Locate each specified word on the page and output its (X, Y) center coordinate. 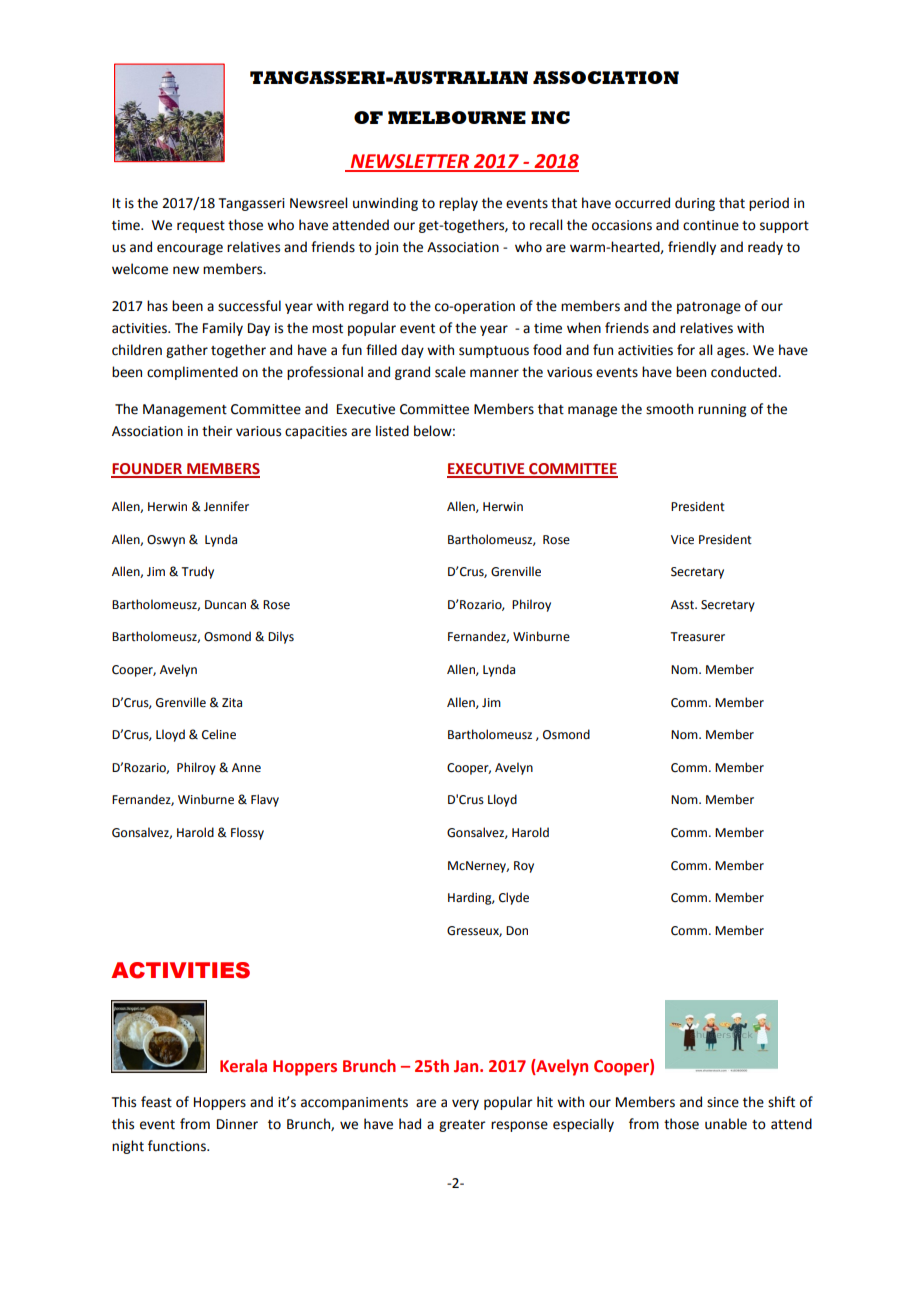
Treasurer (697, 637)
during (695, 204)
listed (392, 431)
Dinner (237, 1124)
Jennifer (226, 506)
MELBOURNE (457, 117)
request (201, 227)
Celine (219, 734)
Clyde (514, 898)
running (722, 410)
